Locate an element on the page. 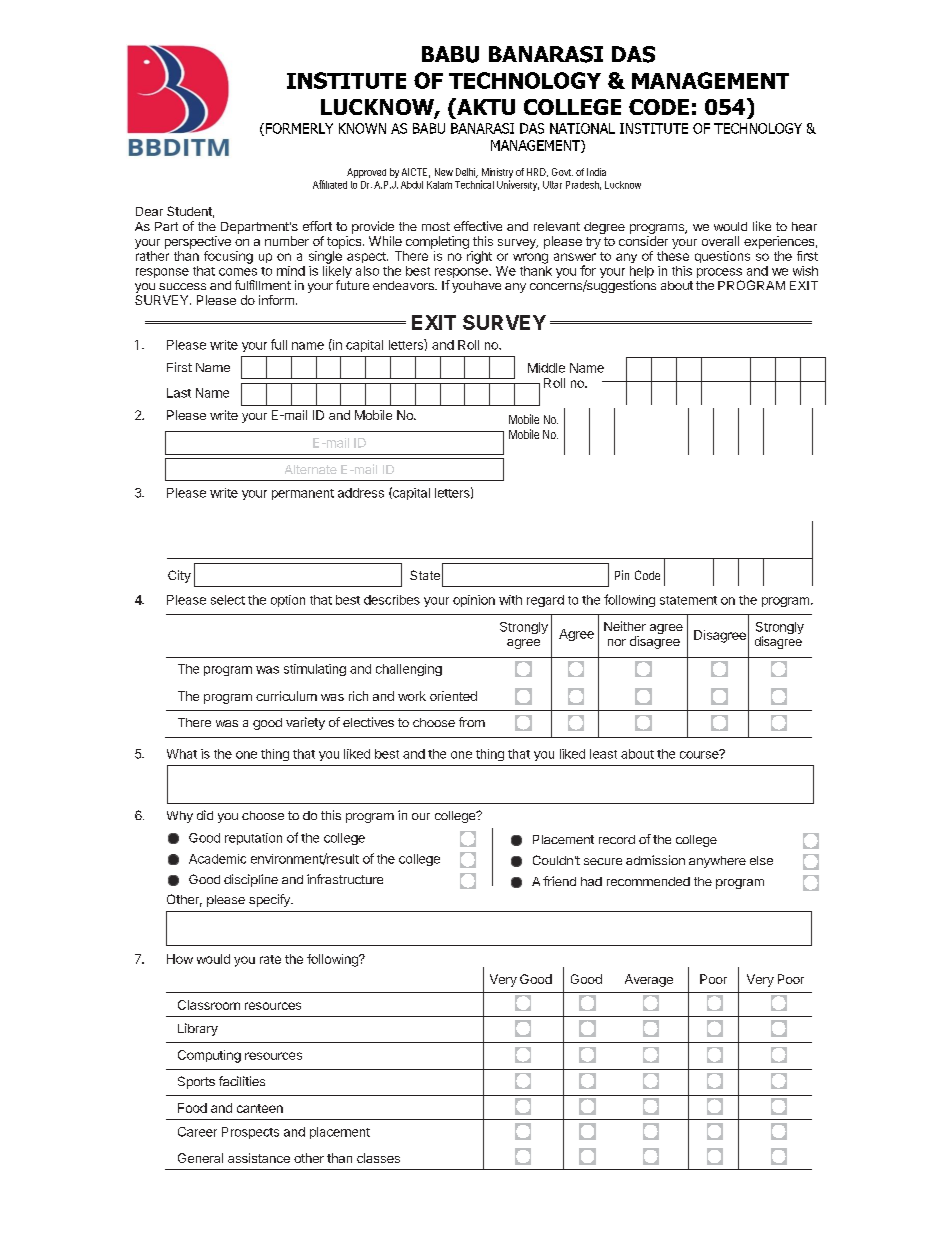 This page has width=952, height=1233. classes is located at coordinates (378, 1158).
